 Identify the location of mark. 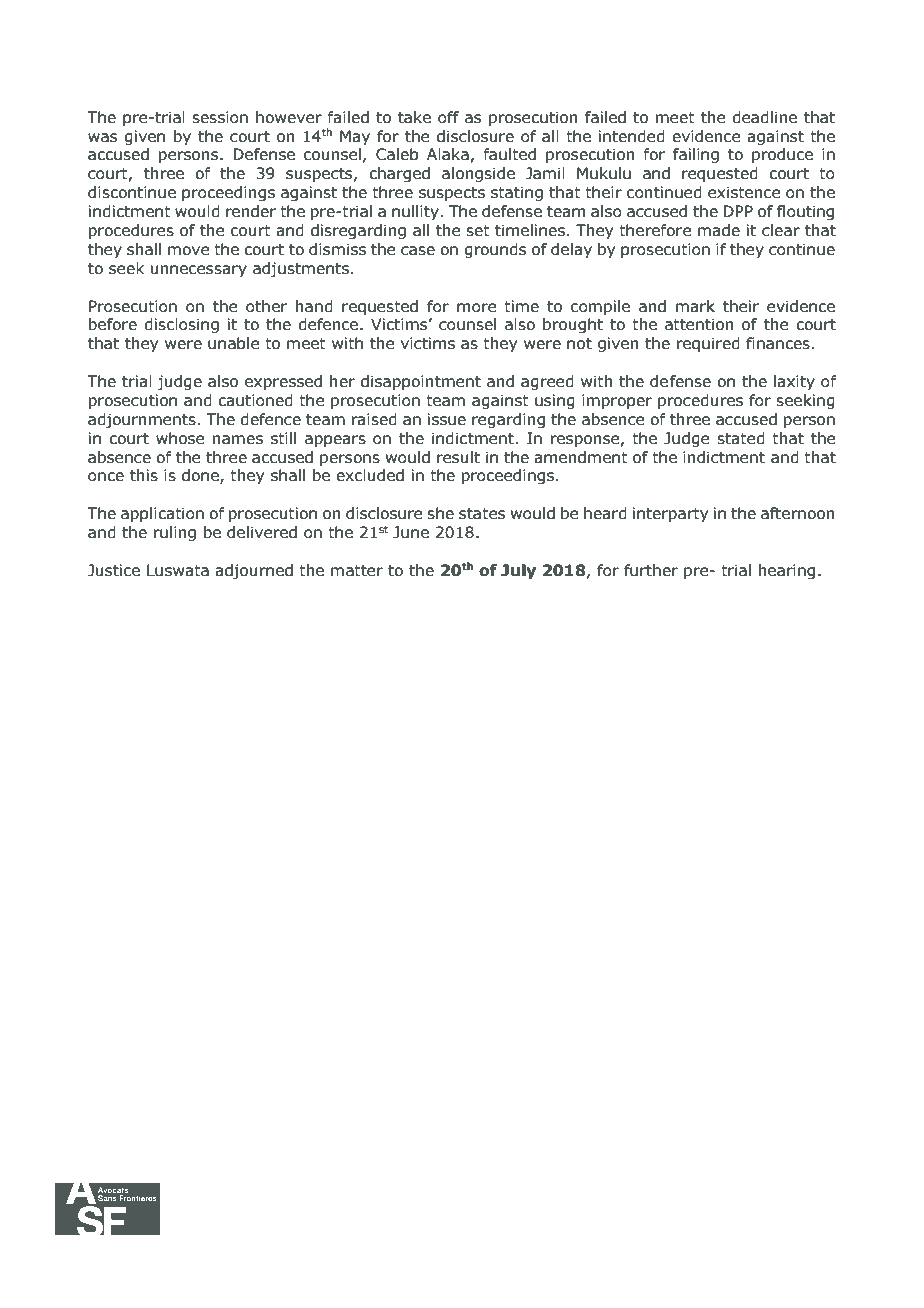
(695, 306).
